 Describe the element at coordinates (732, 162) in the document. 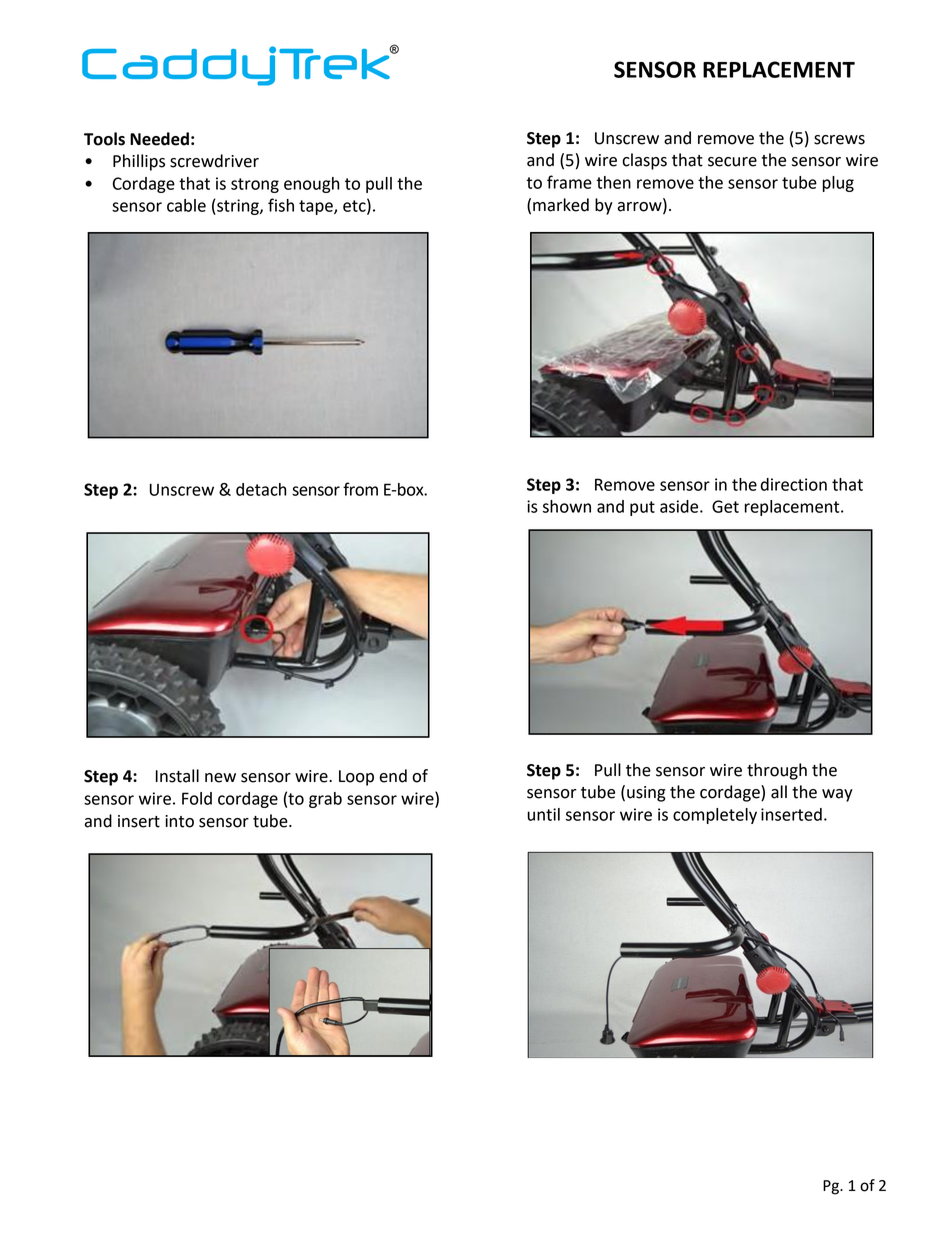

I see `secure` at that location.
